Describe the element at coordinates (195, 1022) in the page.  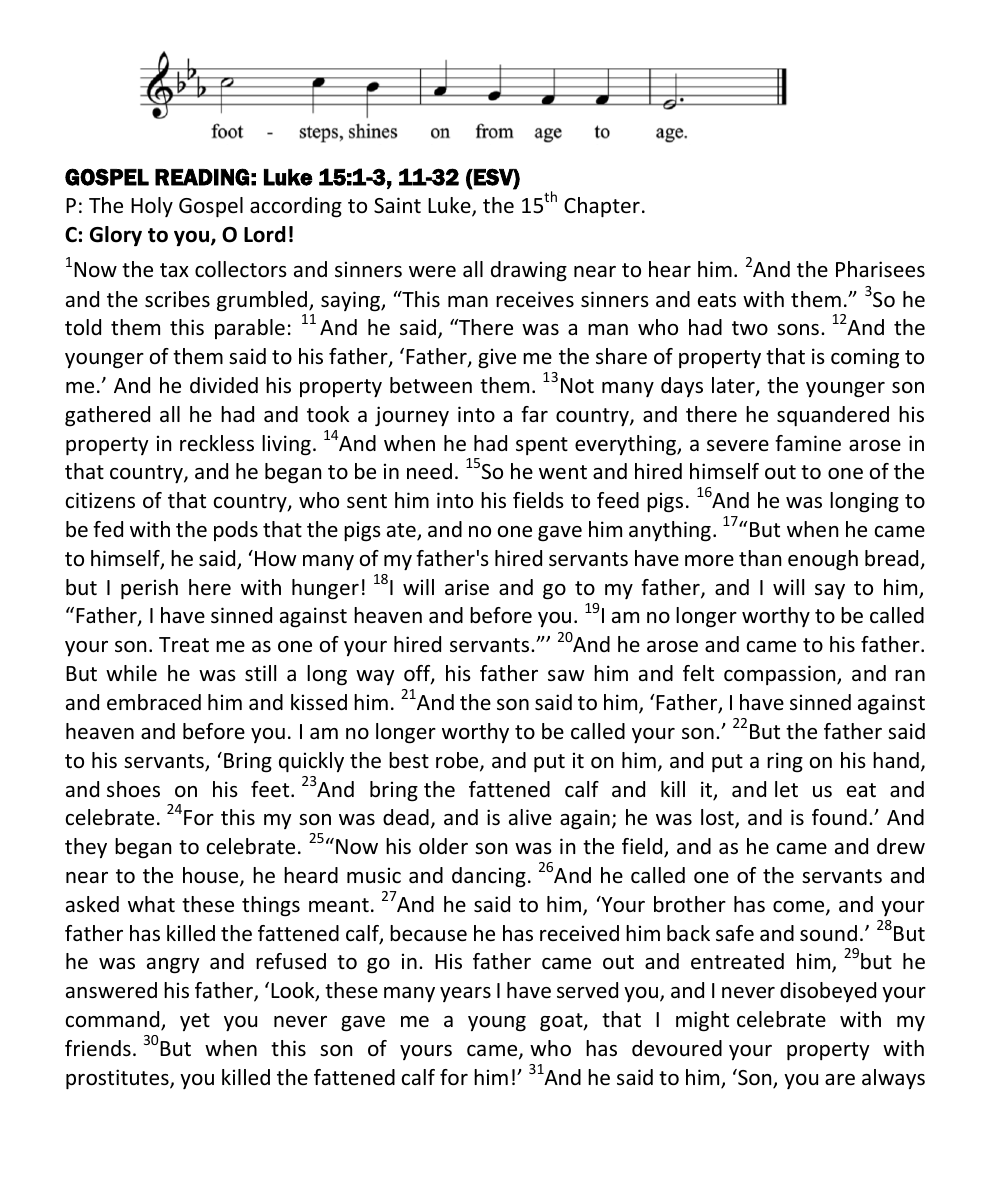
I see `yet` at that location.
